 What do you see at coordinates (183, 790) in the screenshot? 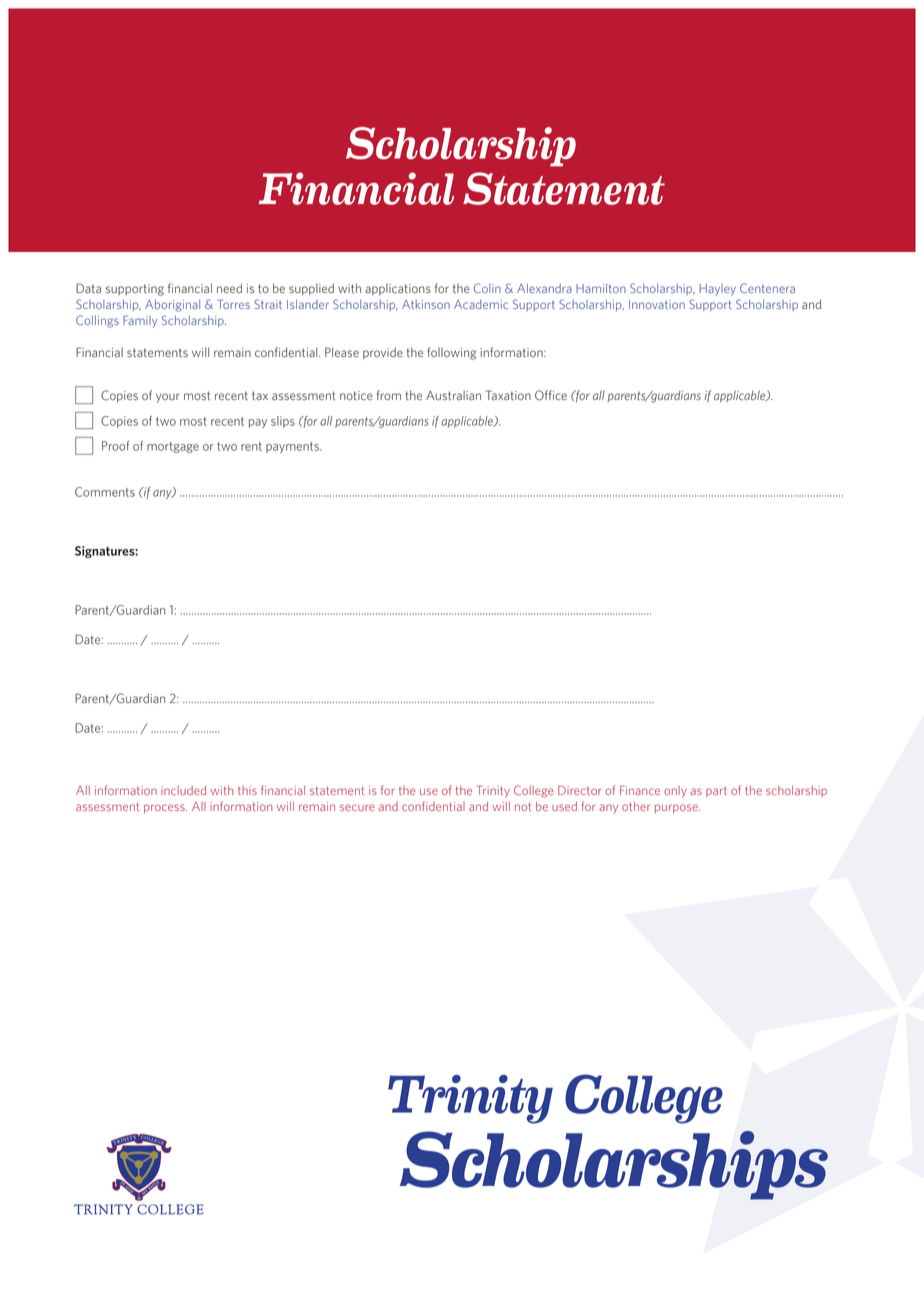
I see `included` at bounding box center [183, 790].
